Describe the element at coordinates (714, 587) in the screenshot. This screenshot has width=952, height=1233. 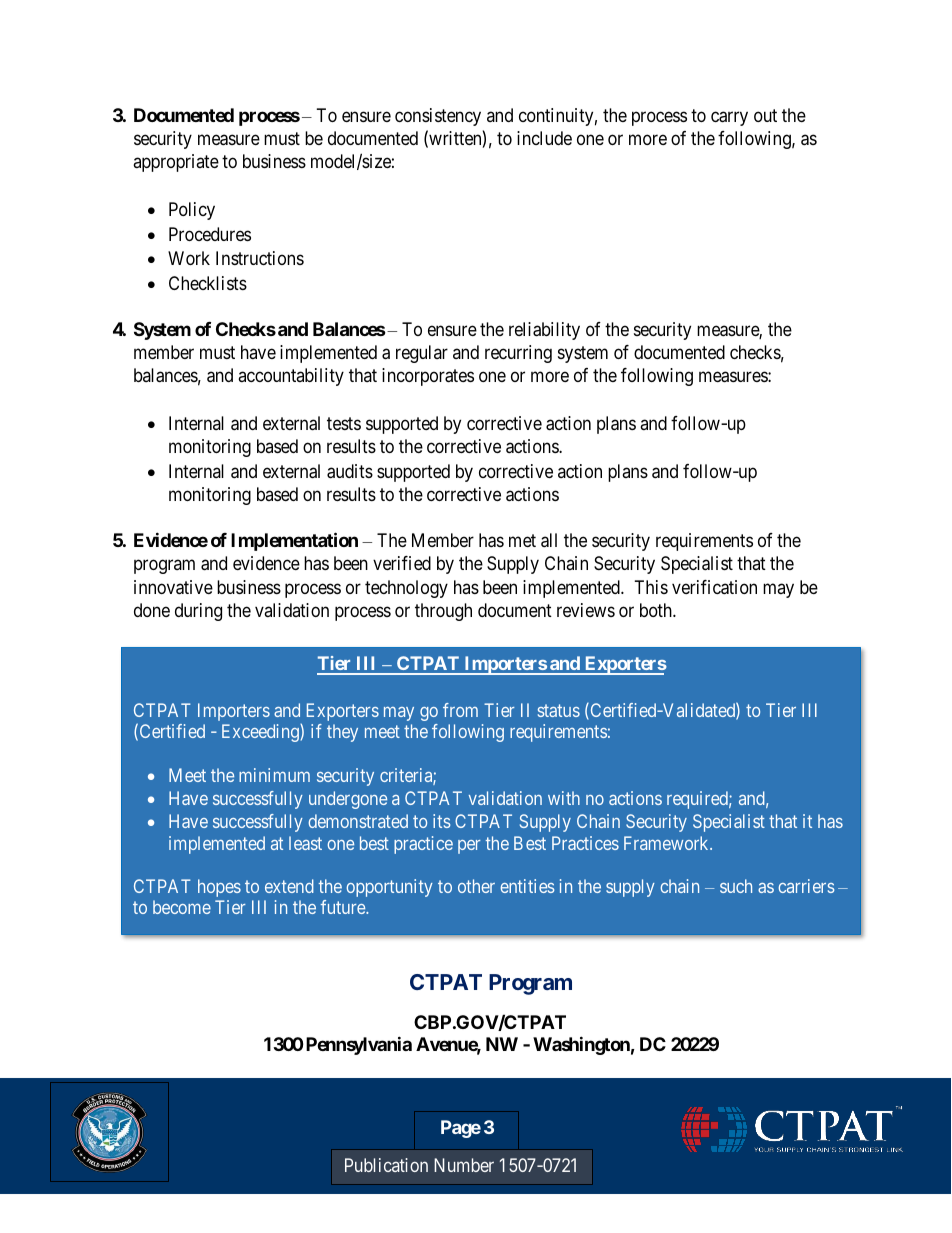
I see `verification` at that location.
